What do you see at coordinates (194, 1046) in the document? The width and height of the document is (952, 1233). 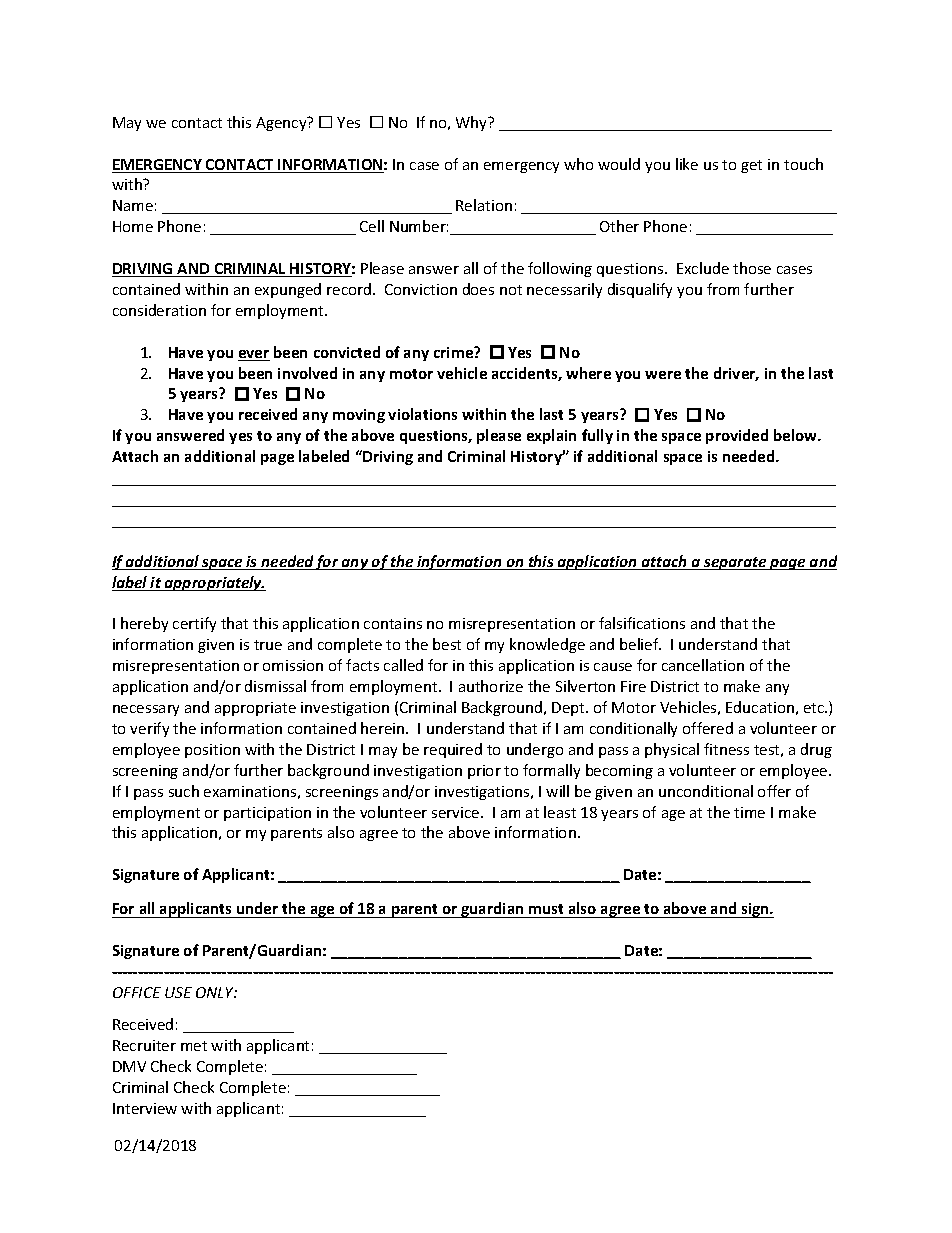 I see `met` at bounding box center [194, 1046].
